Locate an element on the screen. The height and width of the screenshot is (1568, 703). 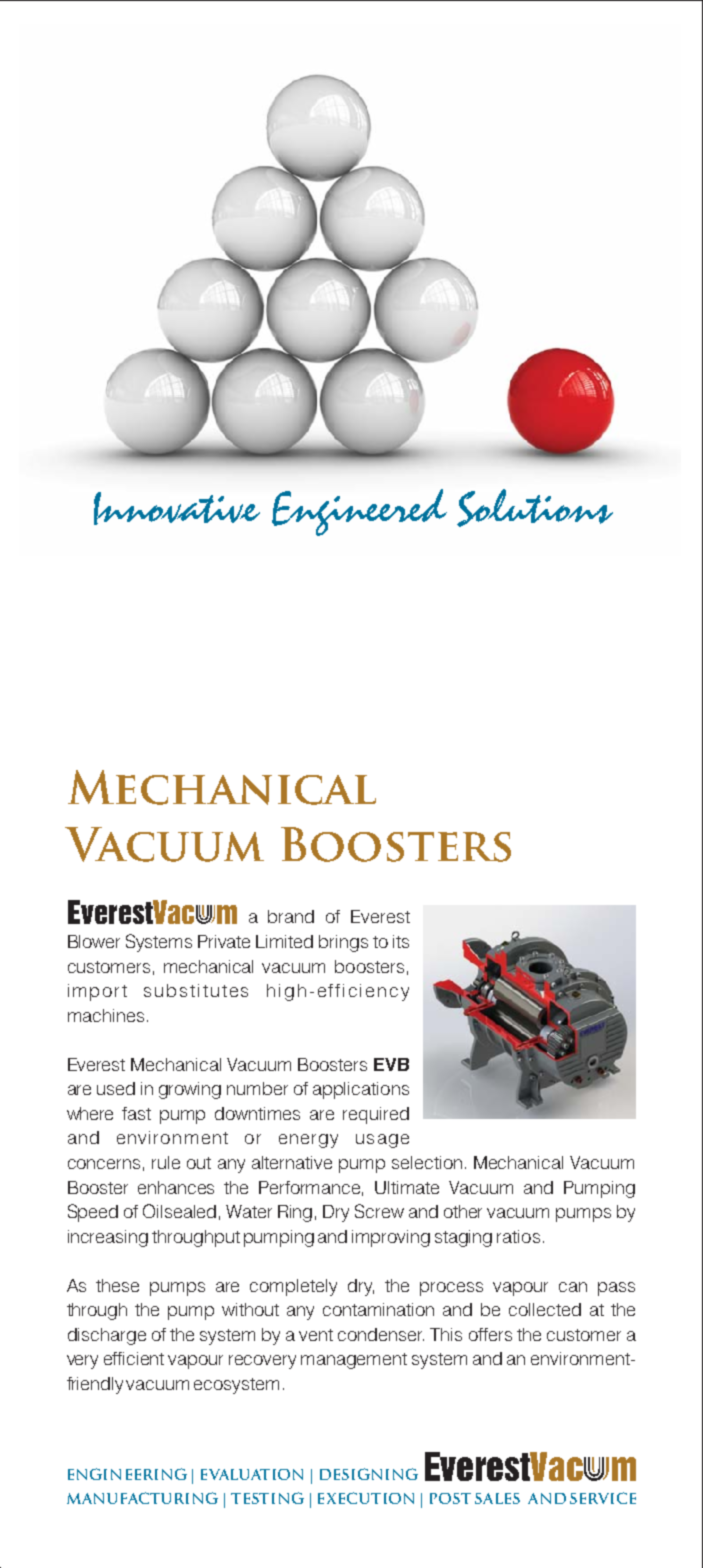
Solutions is located at coordinates (535, 508).
